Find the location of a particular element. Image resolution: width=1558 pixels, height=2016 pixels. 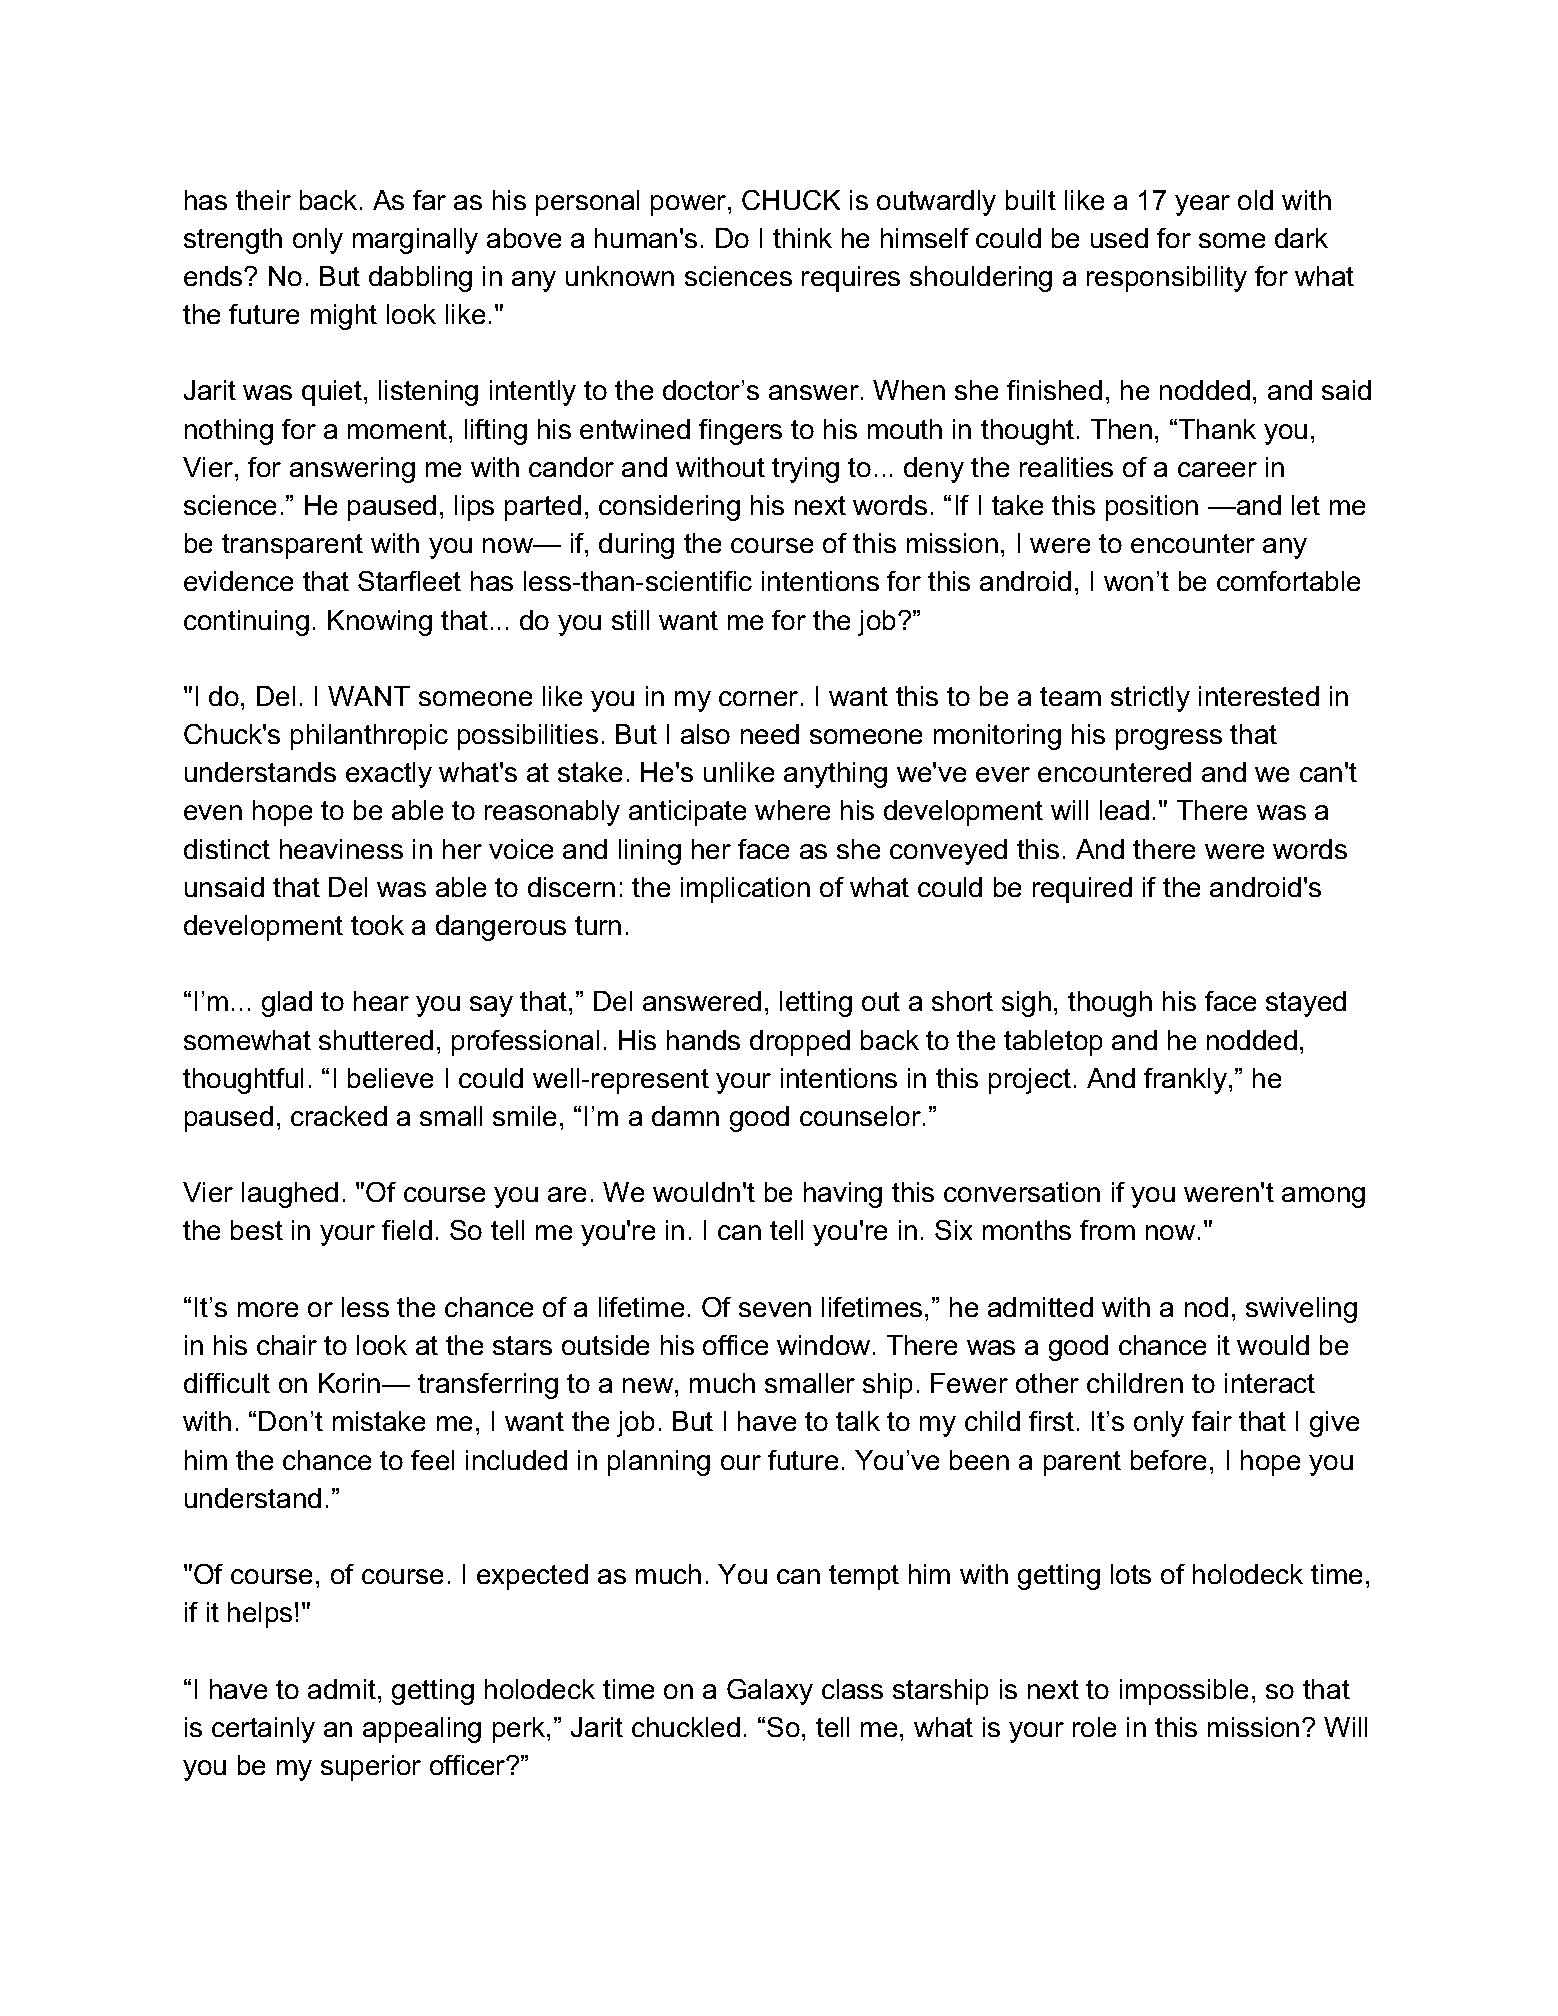

letting is located at coordinates (816, 1004).
